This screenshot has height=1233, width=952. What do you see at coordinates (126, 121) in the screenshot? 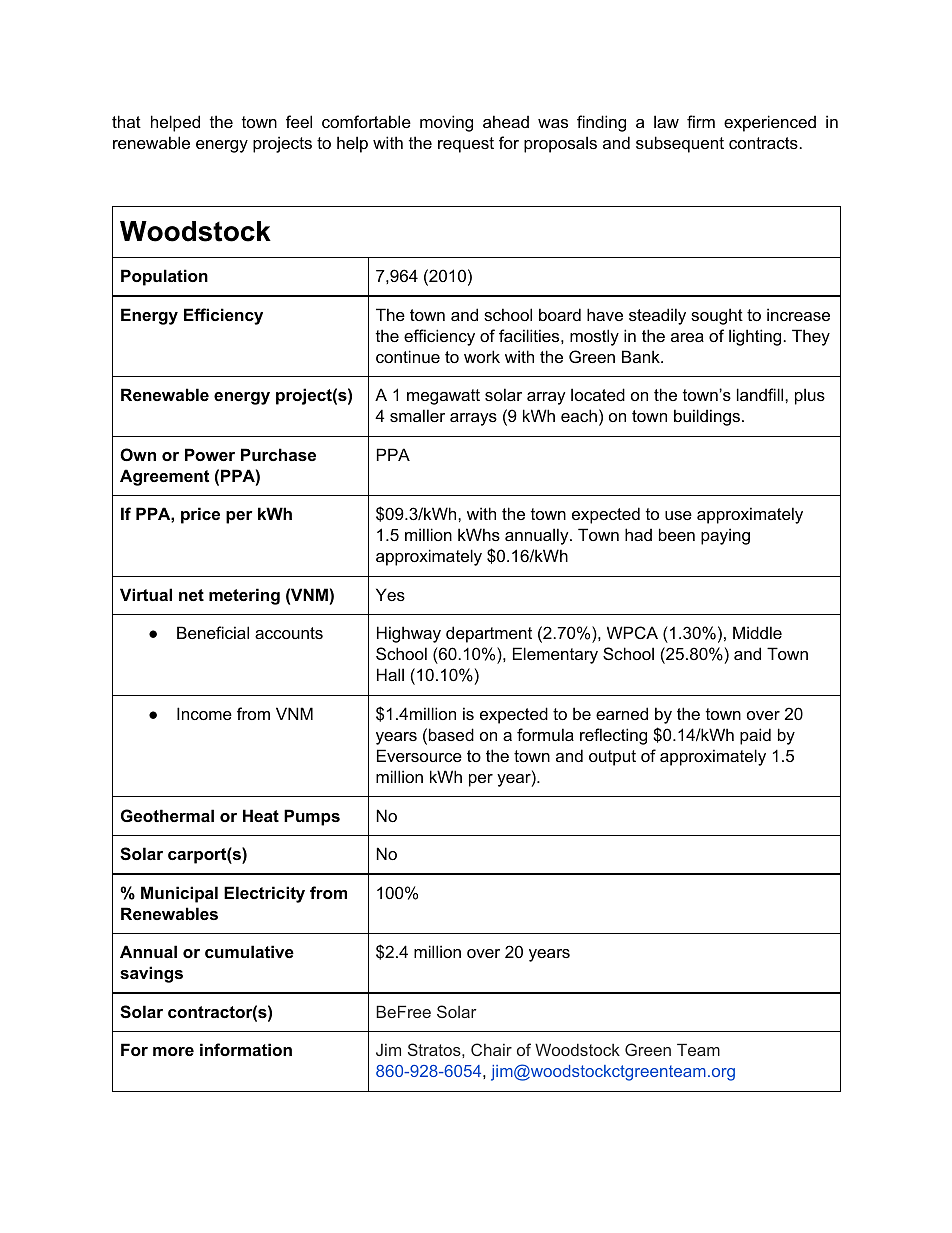
I see `that` at bounding box center [126, 121].
